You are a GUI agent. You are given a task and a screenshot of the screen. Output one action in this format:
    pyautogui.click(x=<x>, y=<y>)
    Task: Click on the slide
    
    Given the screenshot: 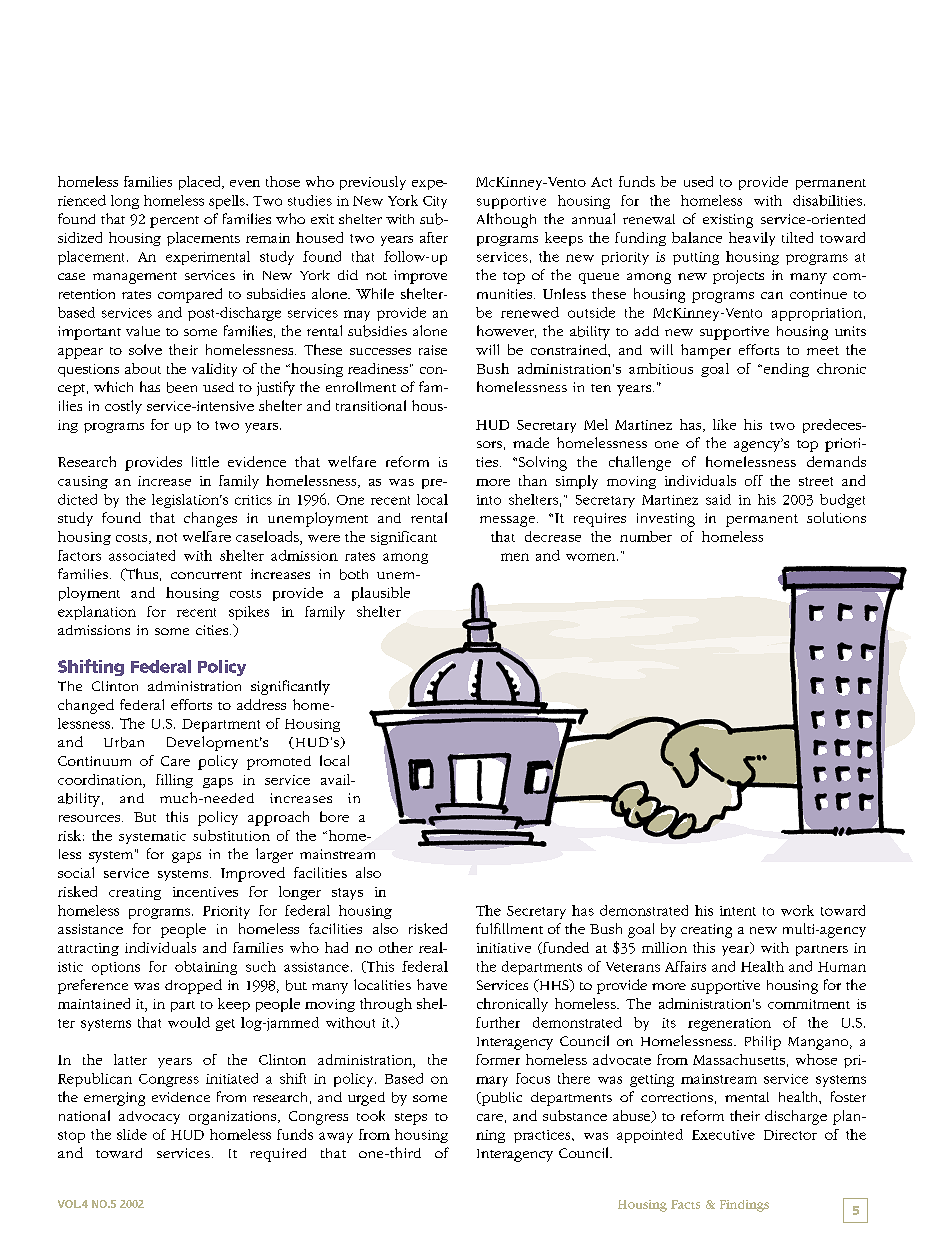 What is the action you would take?
    pyautogui.click(x=132, y=1134)
